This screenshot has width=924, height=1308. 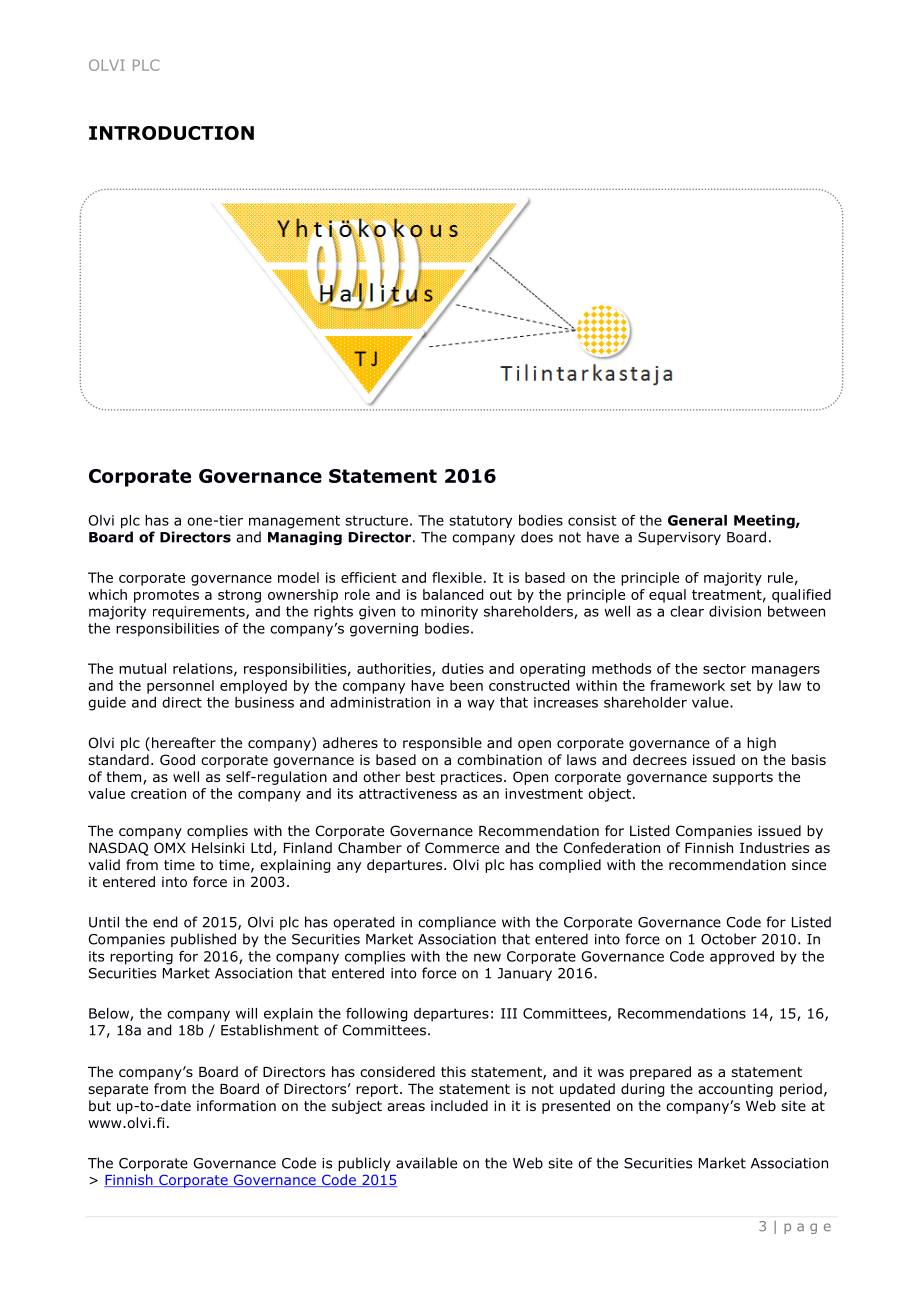 I want to click on October, so click(x=729, y=939).
